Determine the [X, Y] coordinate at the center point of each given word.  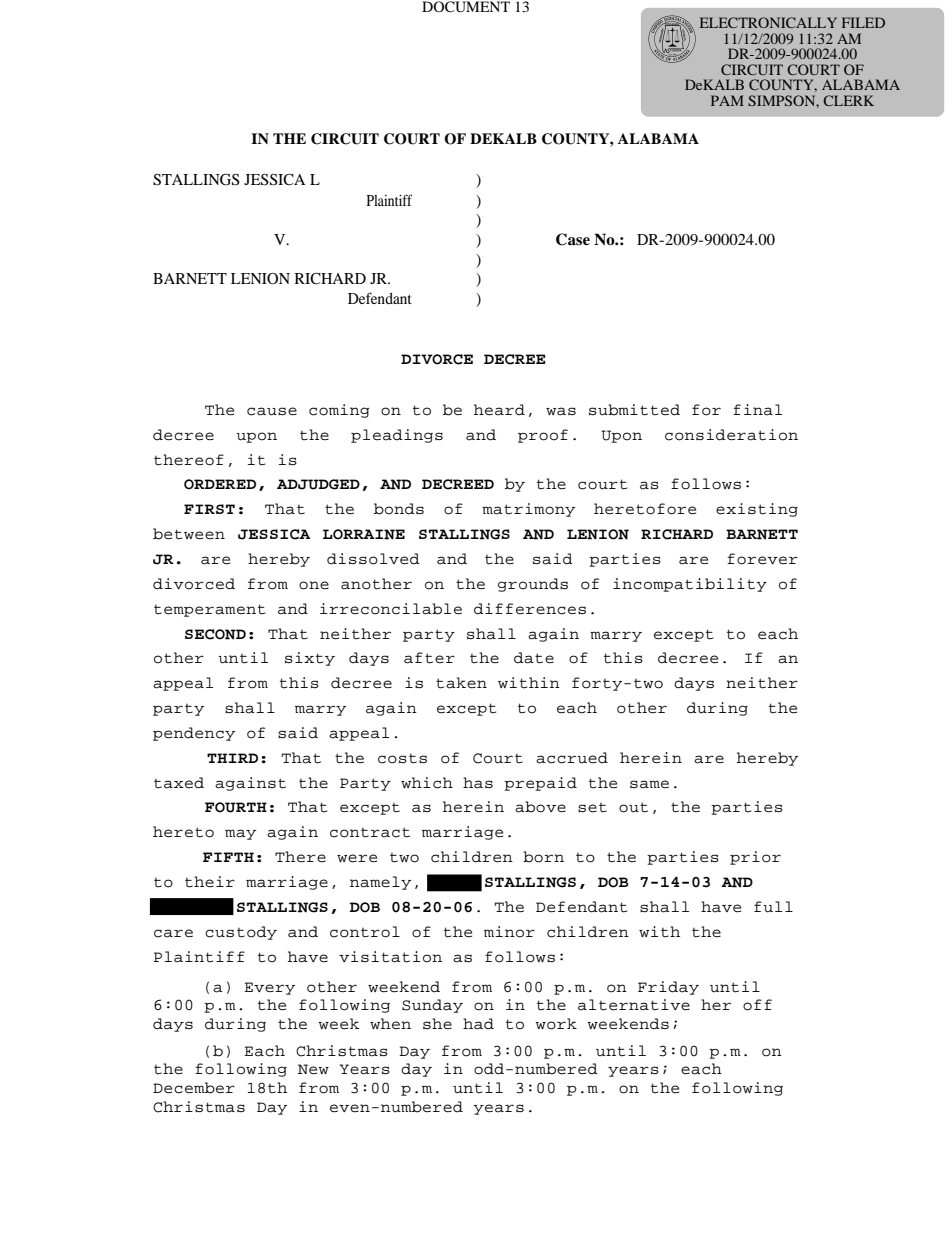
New [313, 1069]
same [649, 784]
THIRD [232, 758]
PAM [727, 100]
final [757, 410]
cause [272, 411]
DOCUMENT [466, 7]
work [556, 1024]
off [757, 1005]
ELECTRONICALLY [768, 22]
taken [461, 683]
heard [499, 410]
